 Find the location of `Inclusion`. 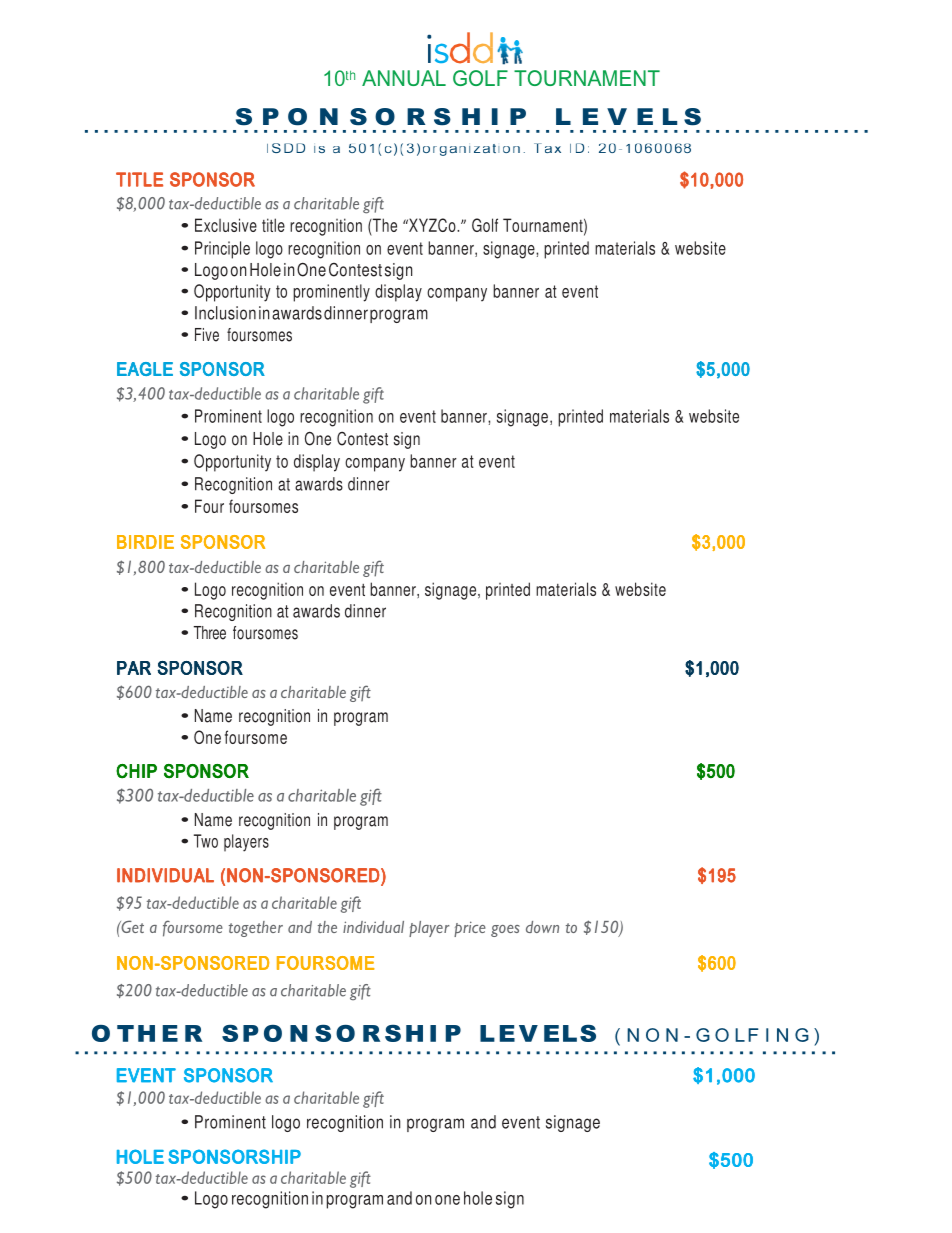

Inclusion is located at coordinates (225, 313).
